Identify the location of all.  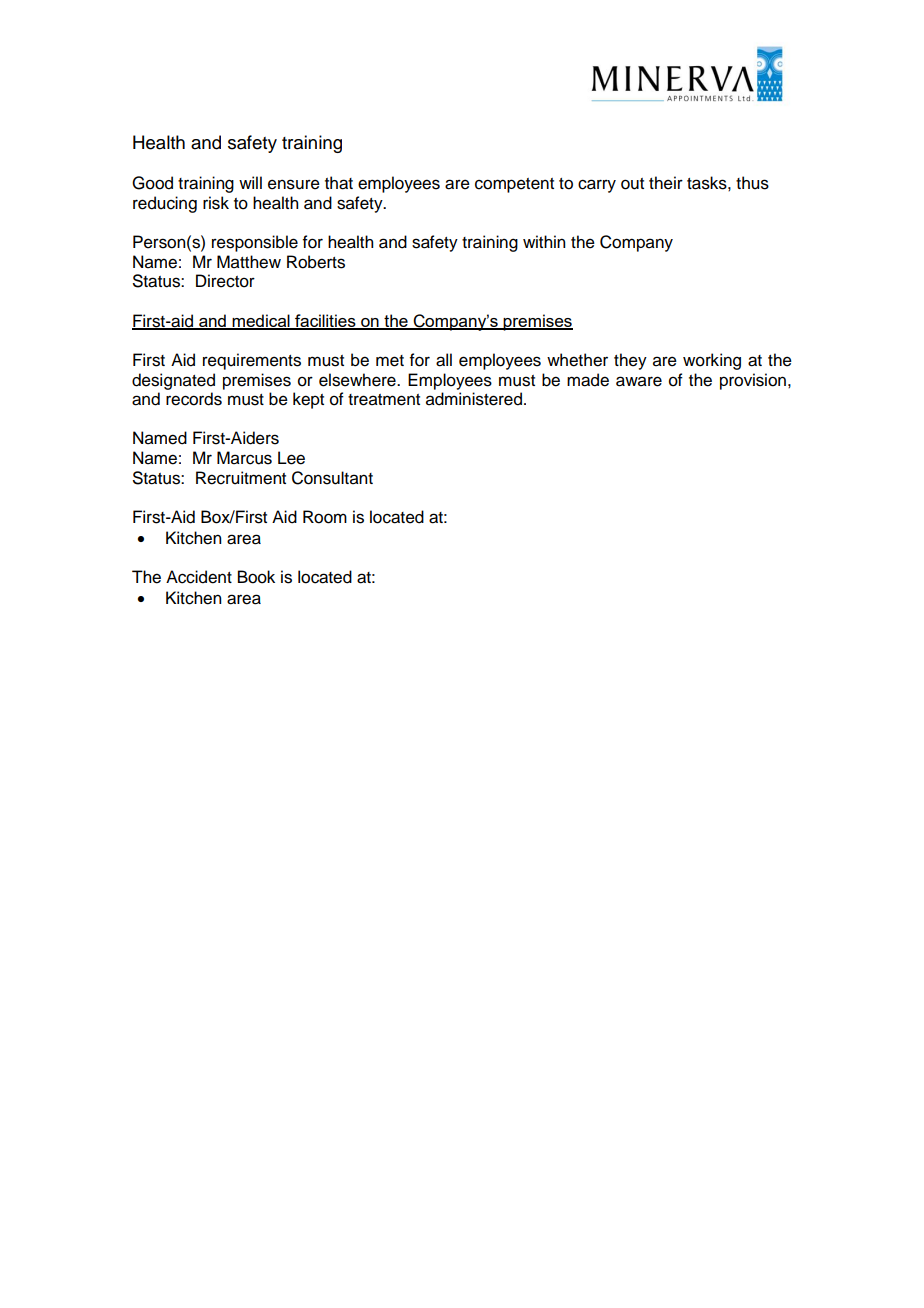
(444, 360).
